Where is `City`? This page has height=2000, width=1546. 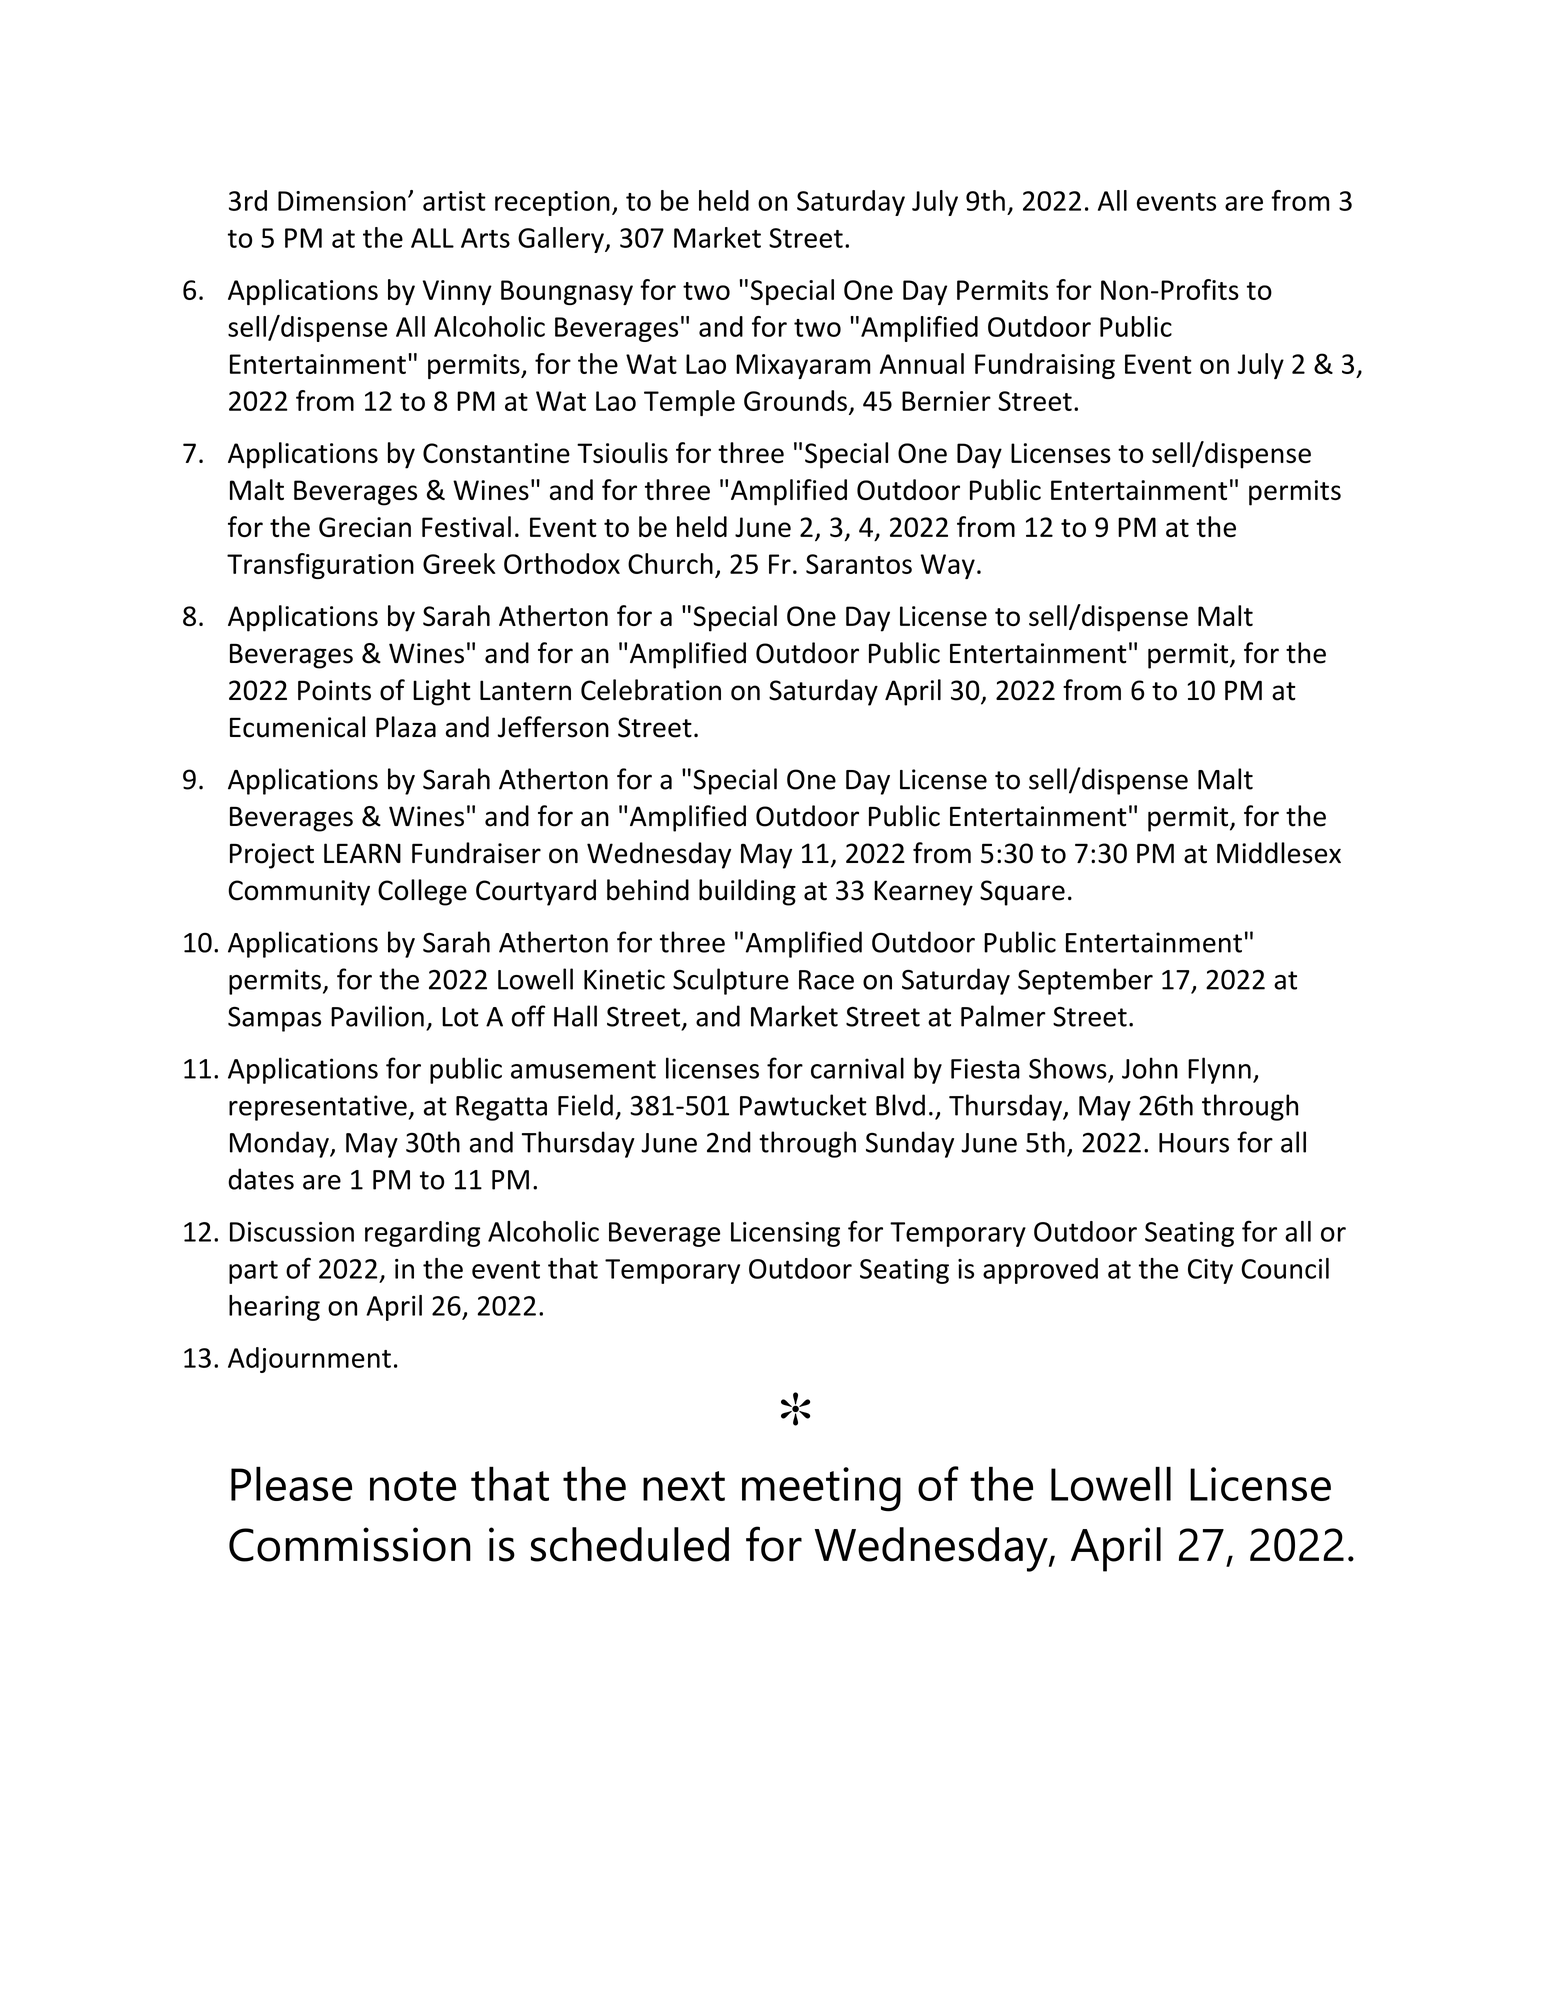 City is located at coordinates (1210, 1271).
